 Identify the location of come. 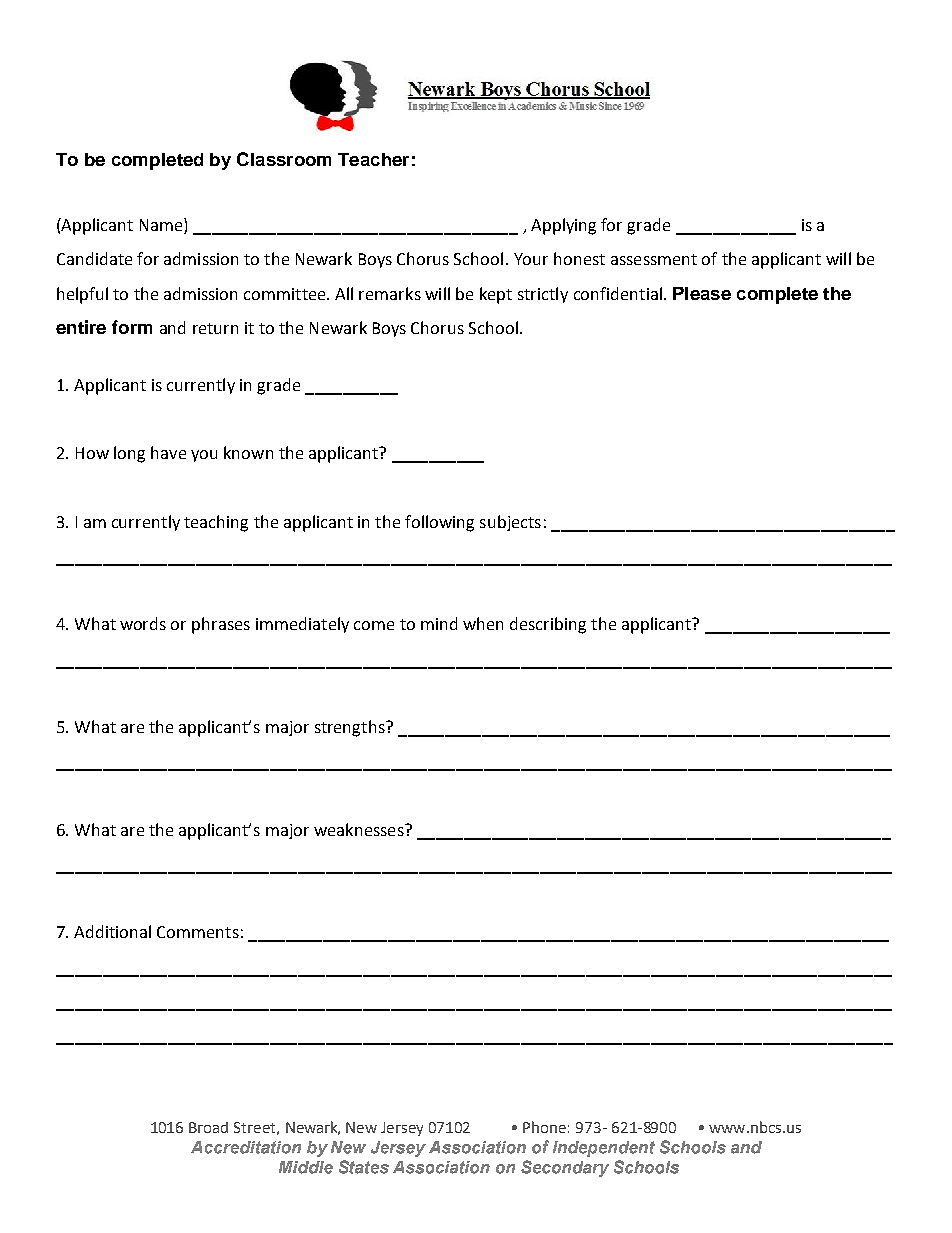
(374, 625).
